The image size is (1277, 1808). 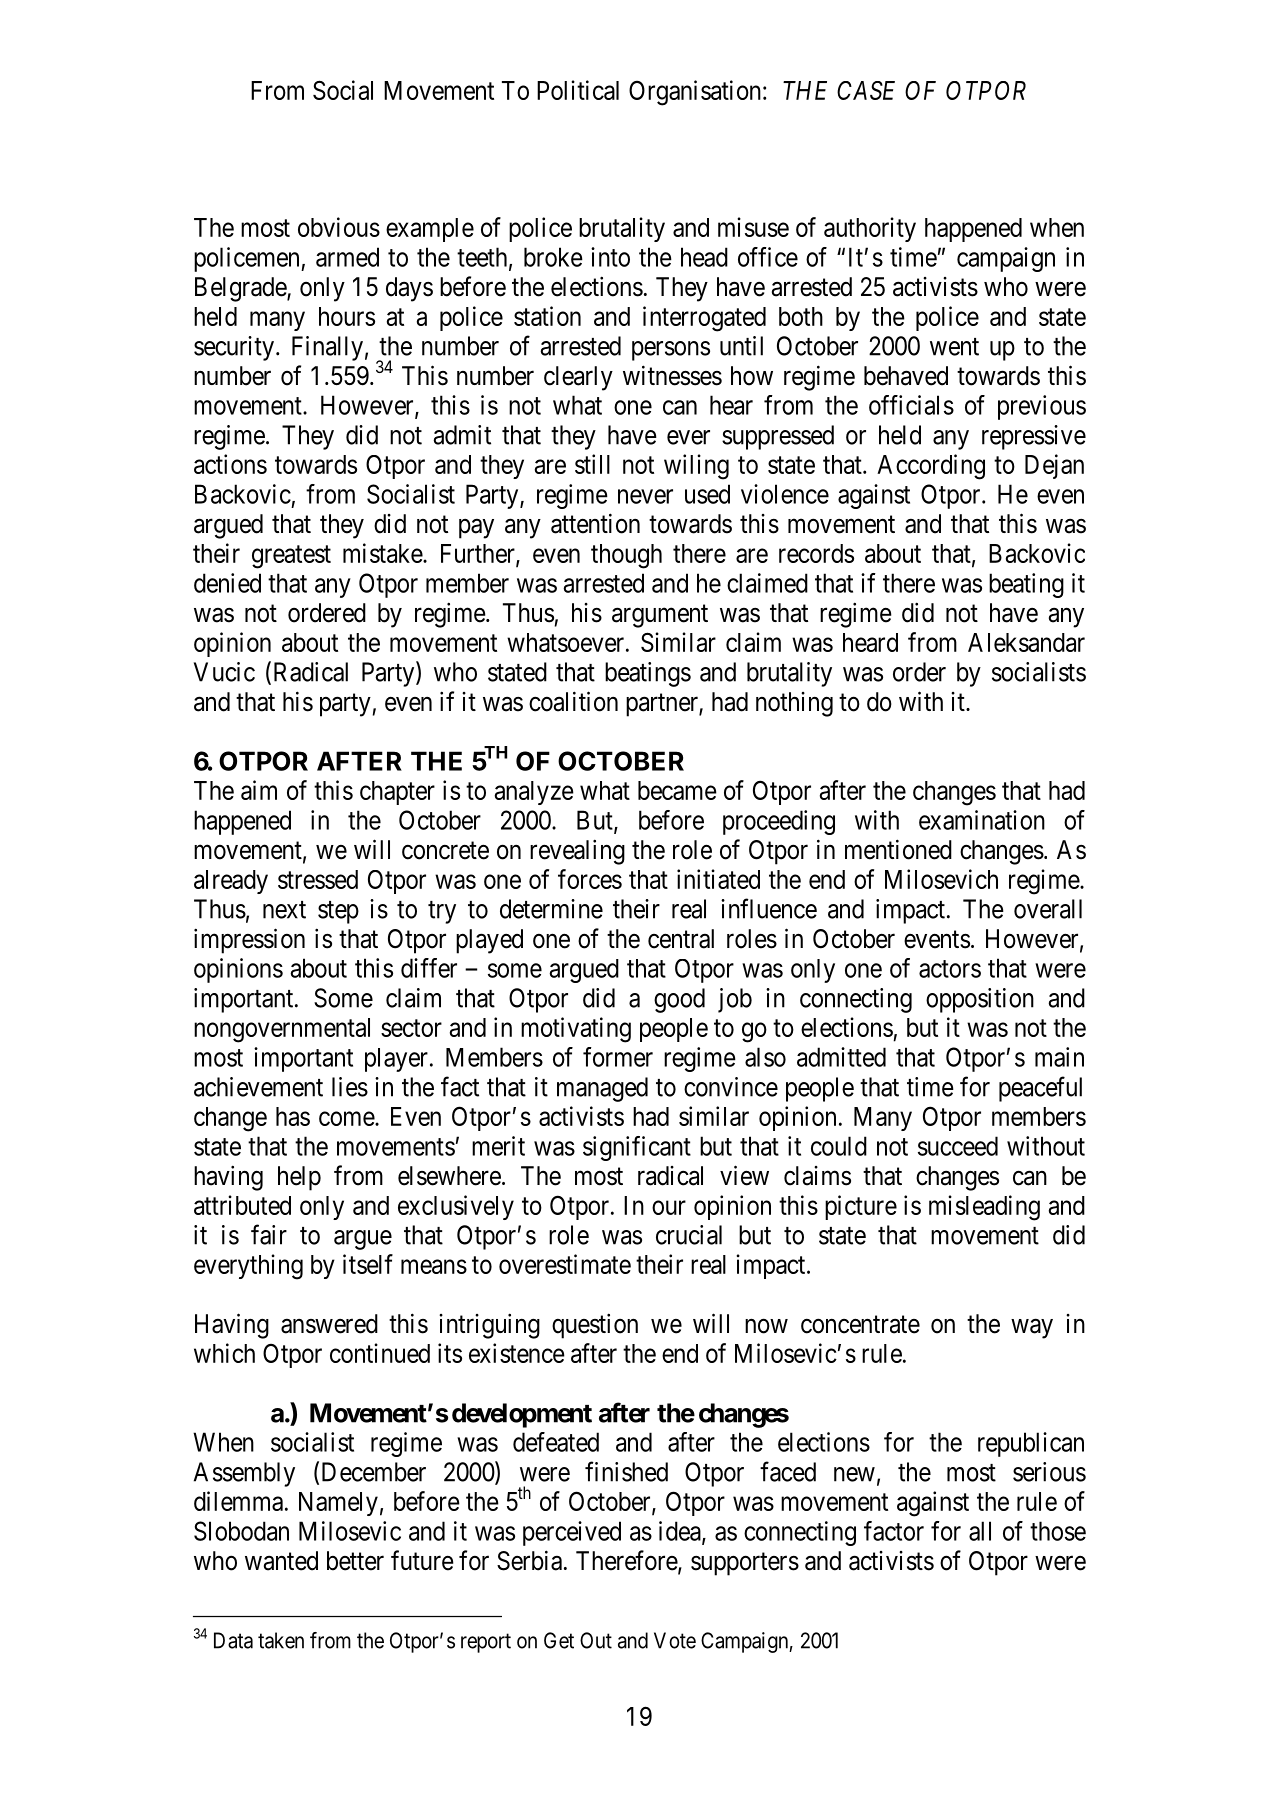 I want to click on obvious, so click(x=339, y=227).
